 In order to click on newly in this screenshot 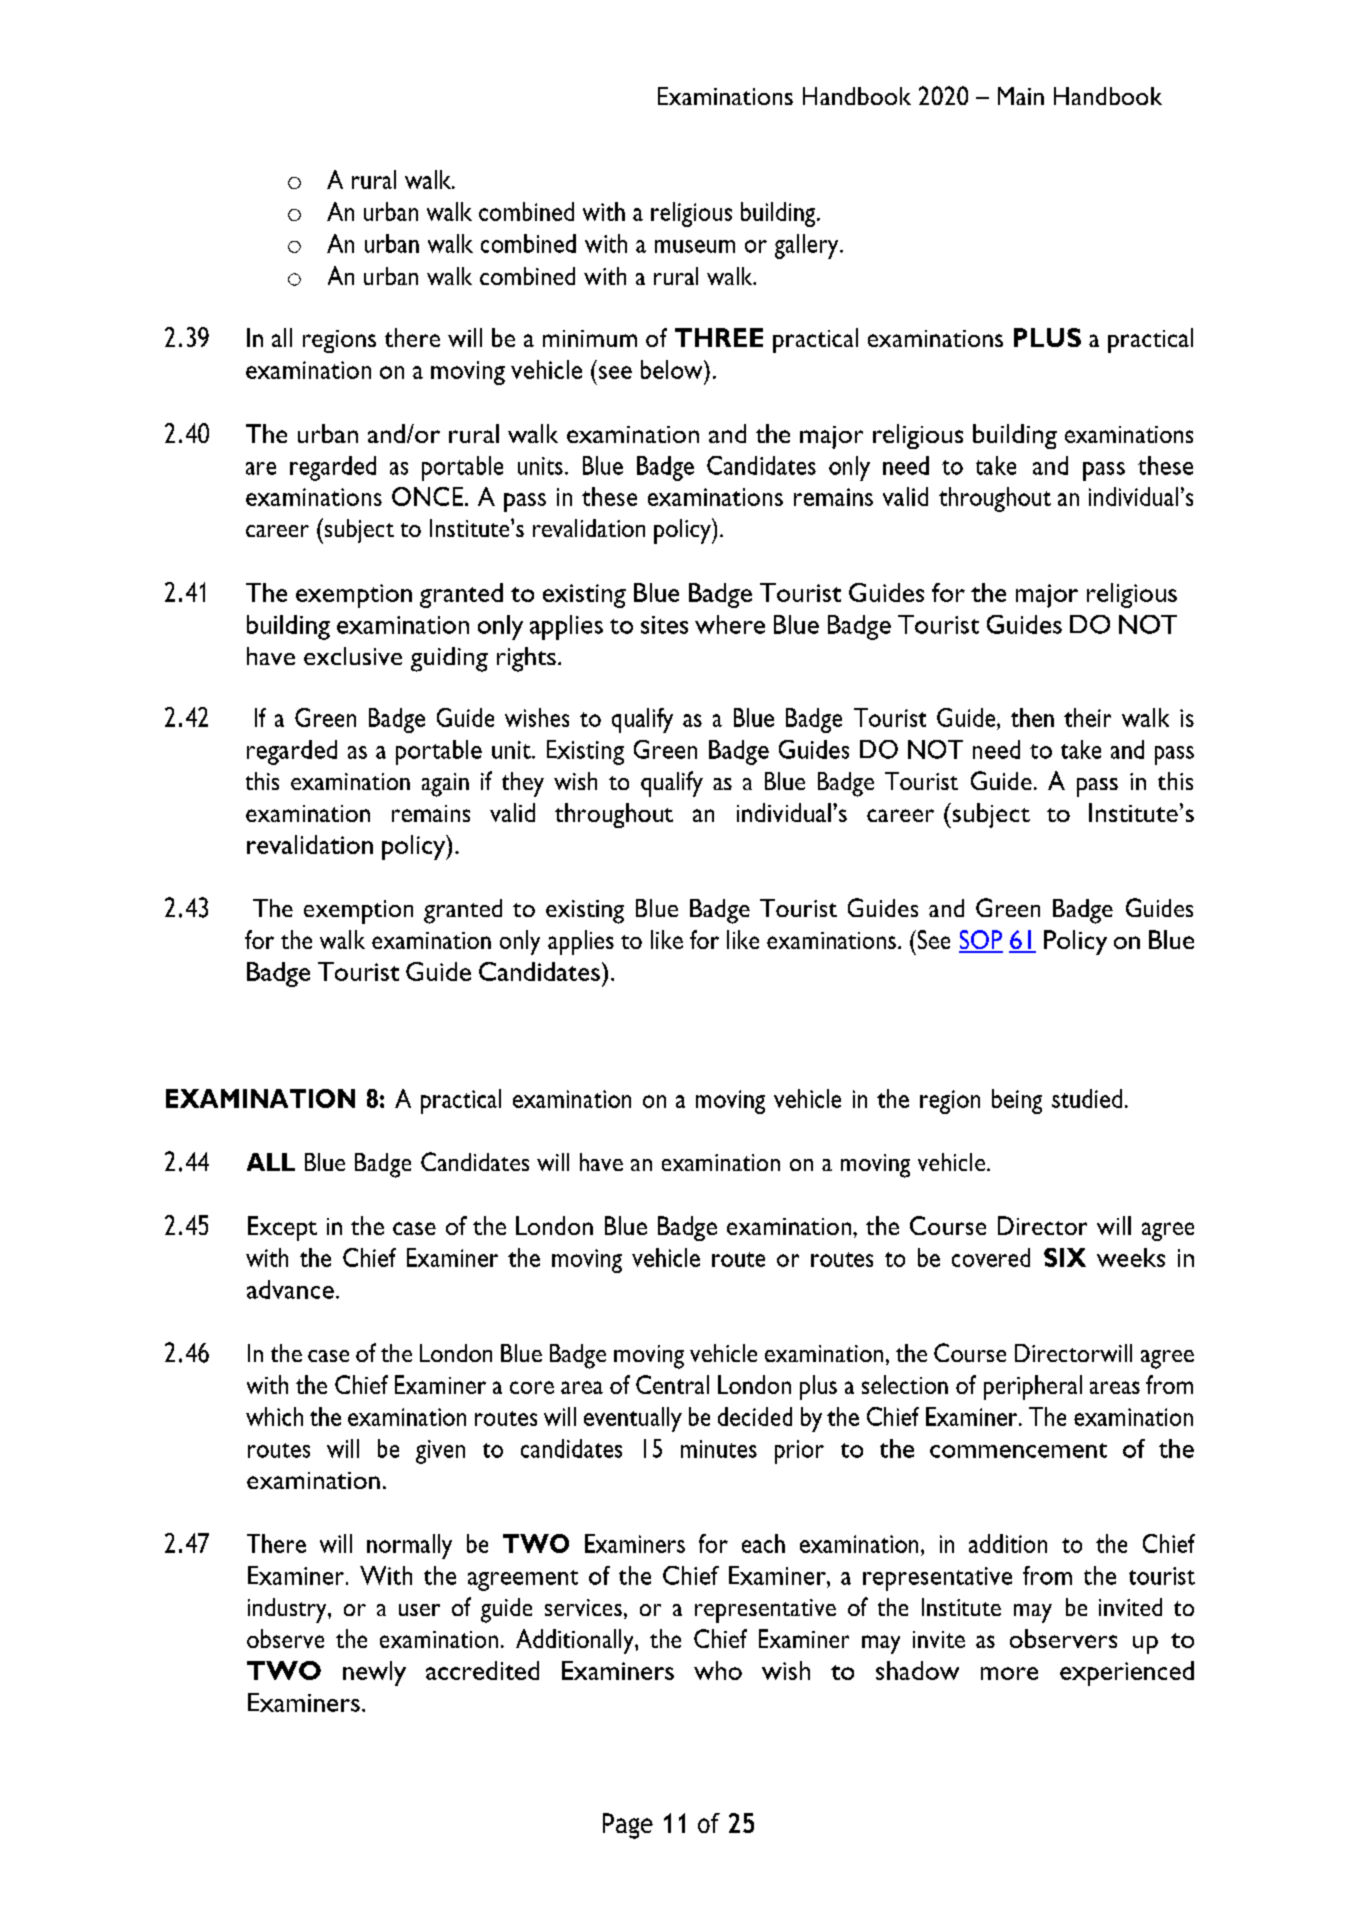, I will do `click(374, 1673)`.
